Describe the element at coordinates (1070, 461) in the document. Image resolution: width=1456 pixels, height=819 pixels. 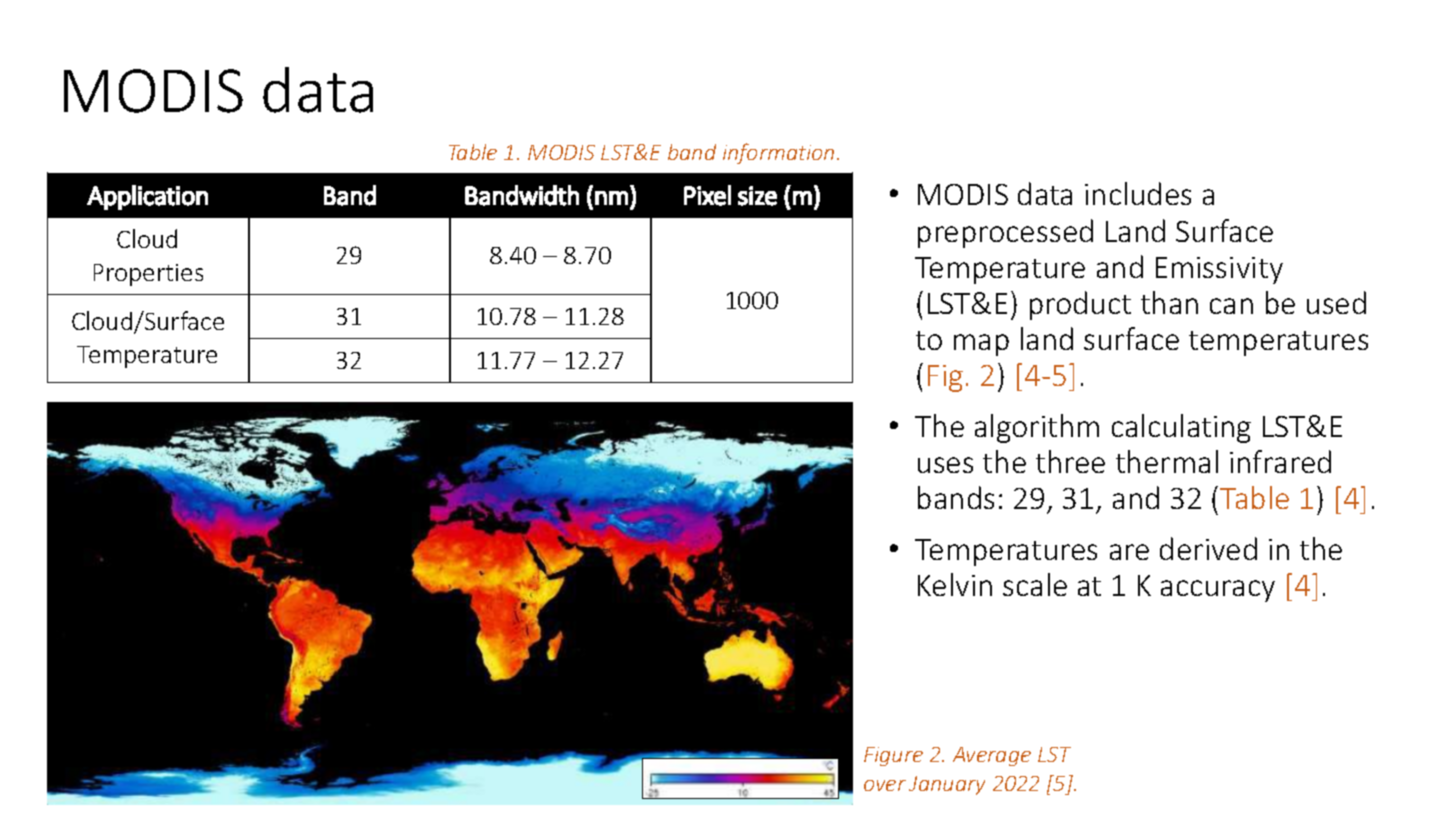
I see `three` at that location.
